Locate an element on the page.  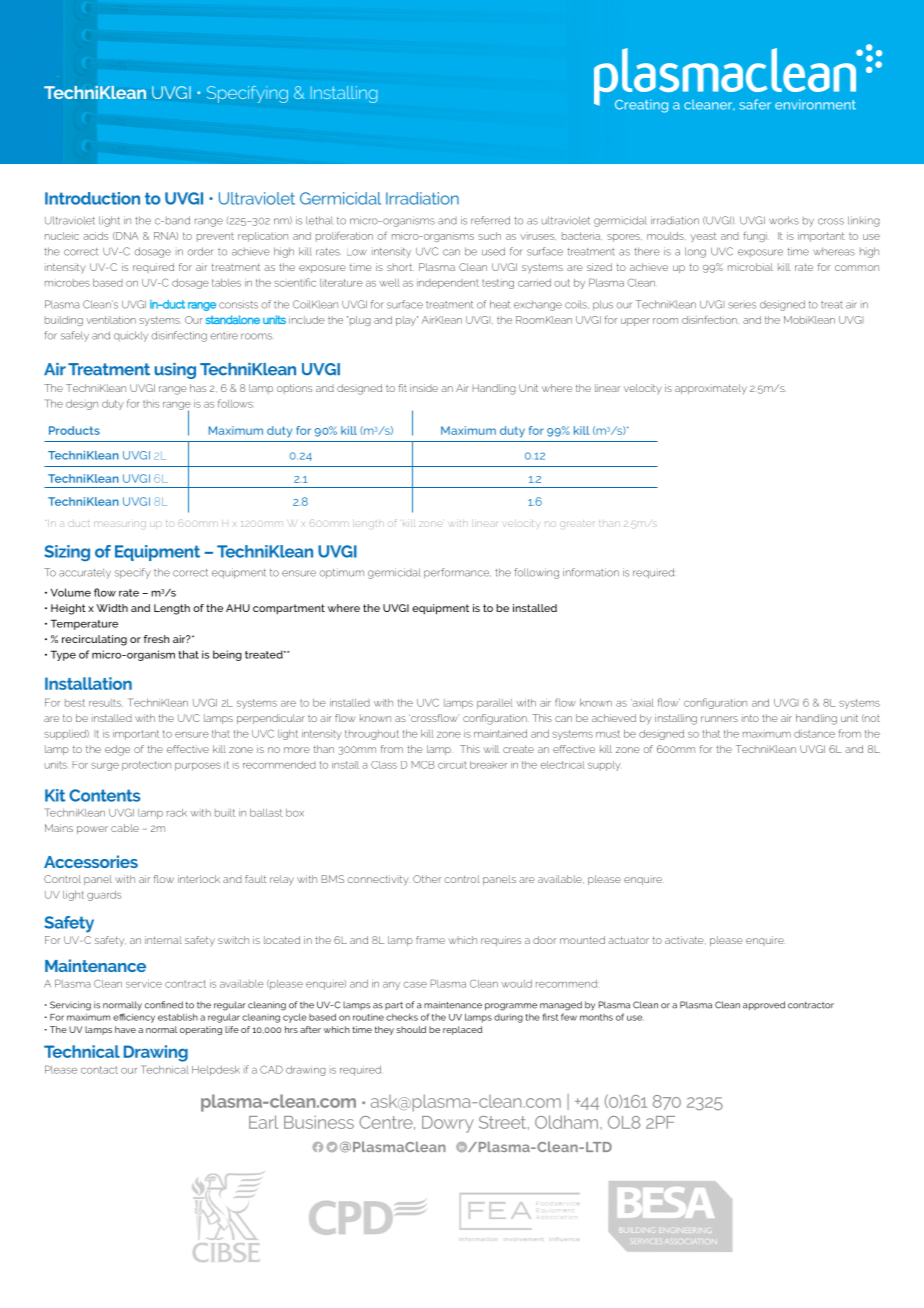
contact is located at coordinates (99, 1070).
